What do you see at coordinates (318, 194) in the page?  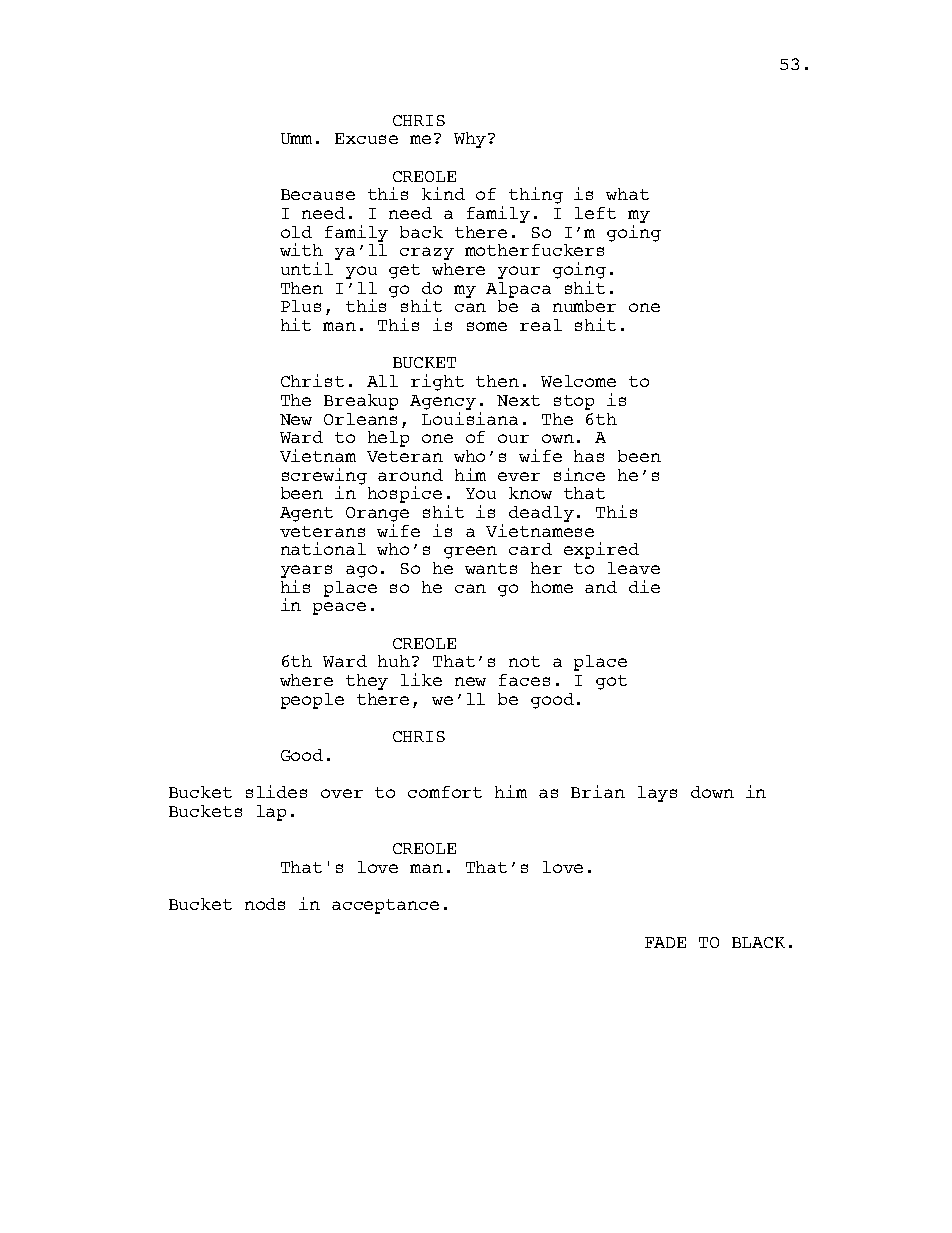 I see `Because` at bounding box center [318, 194].
